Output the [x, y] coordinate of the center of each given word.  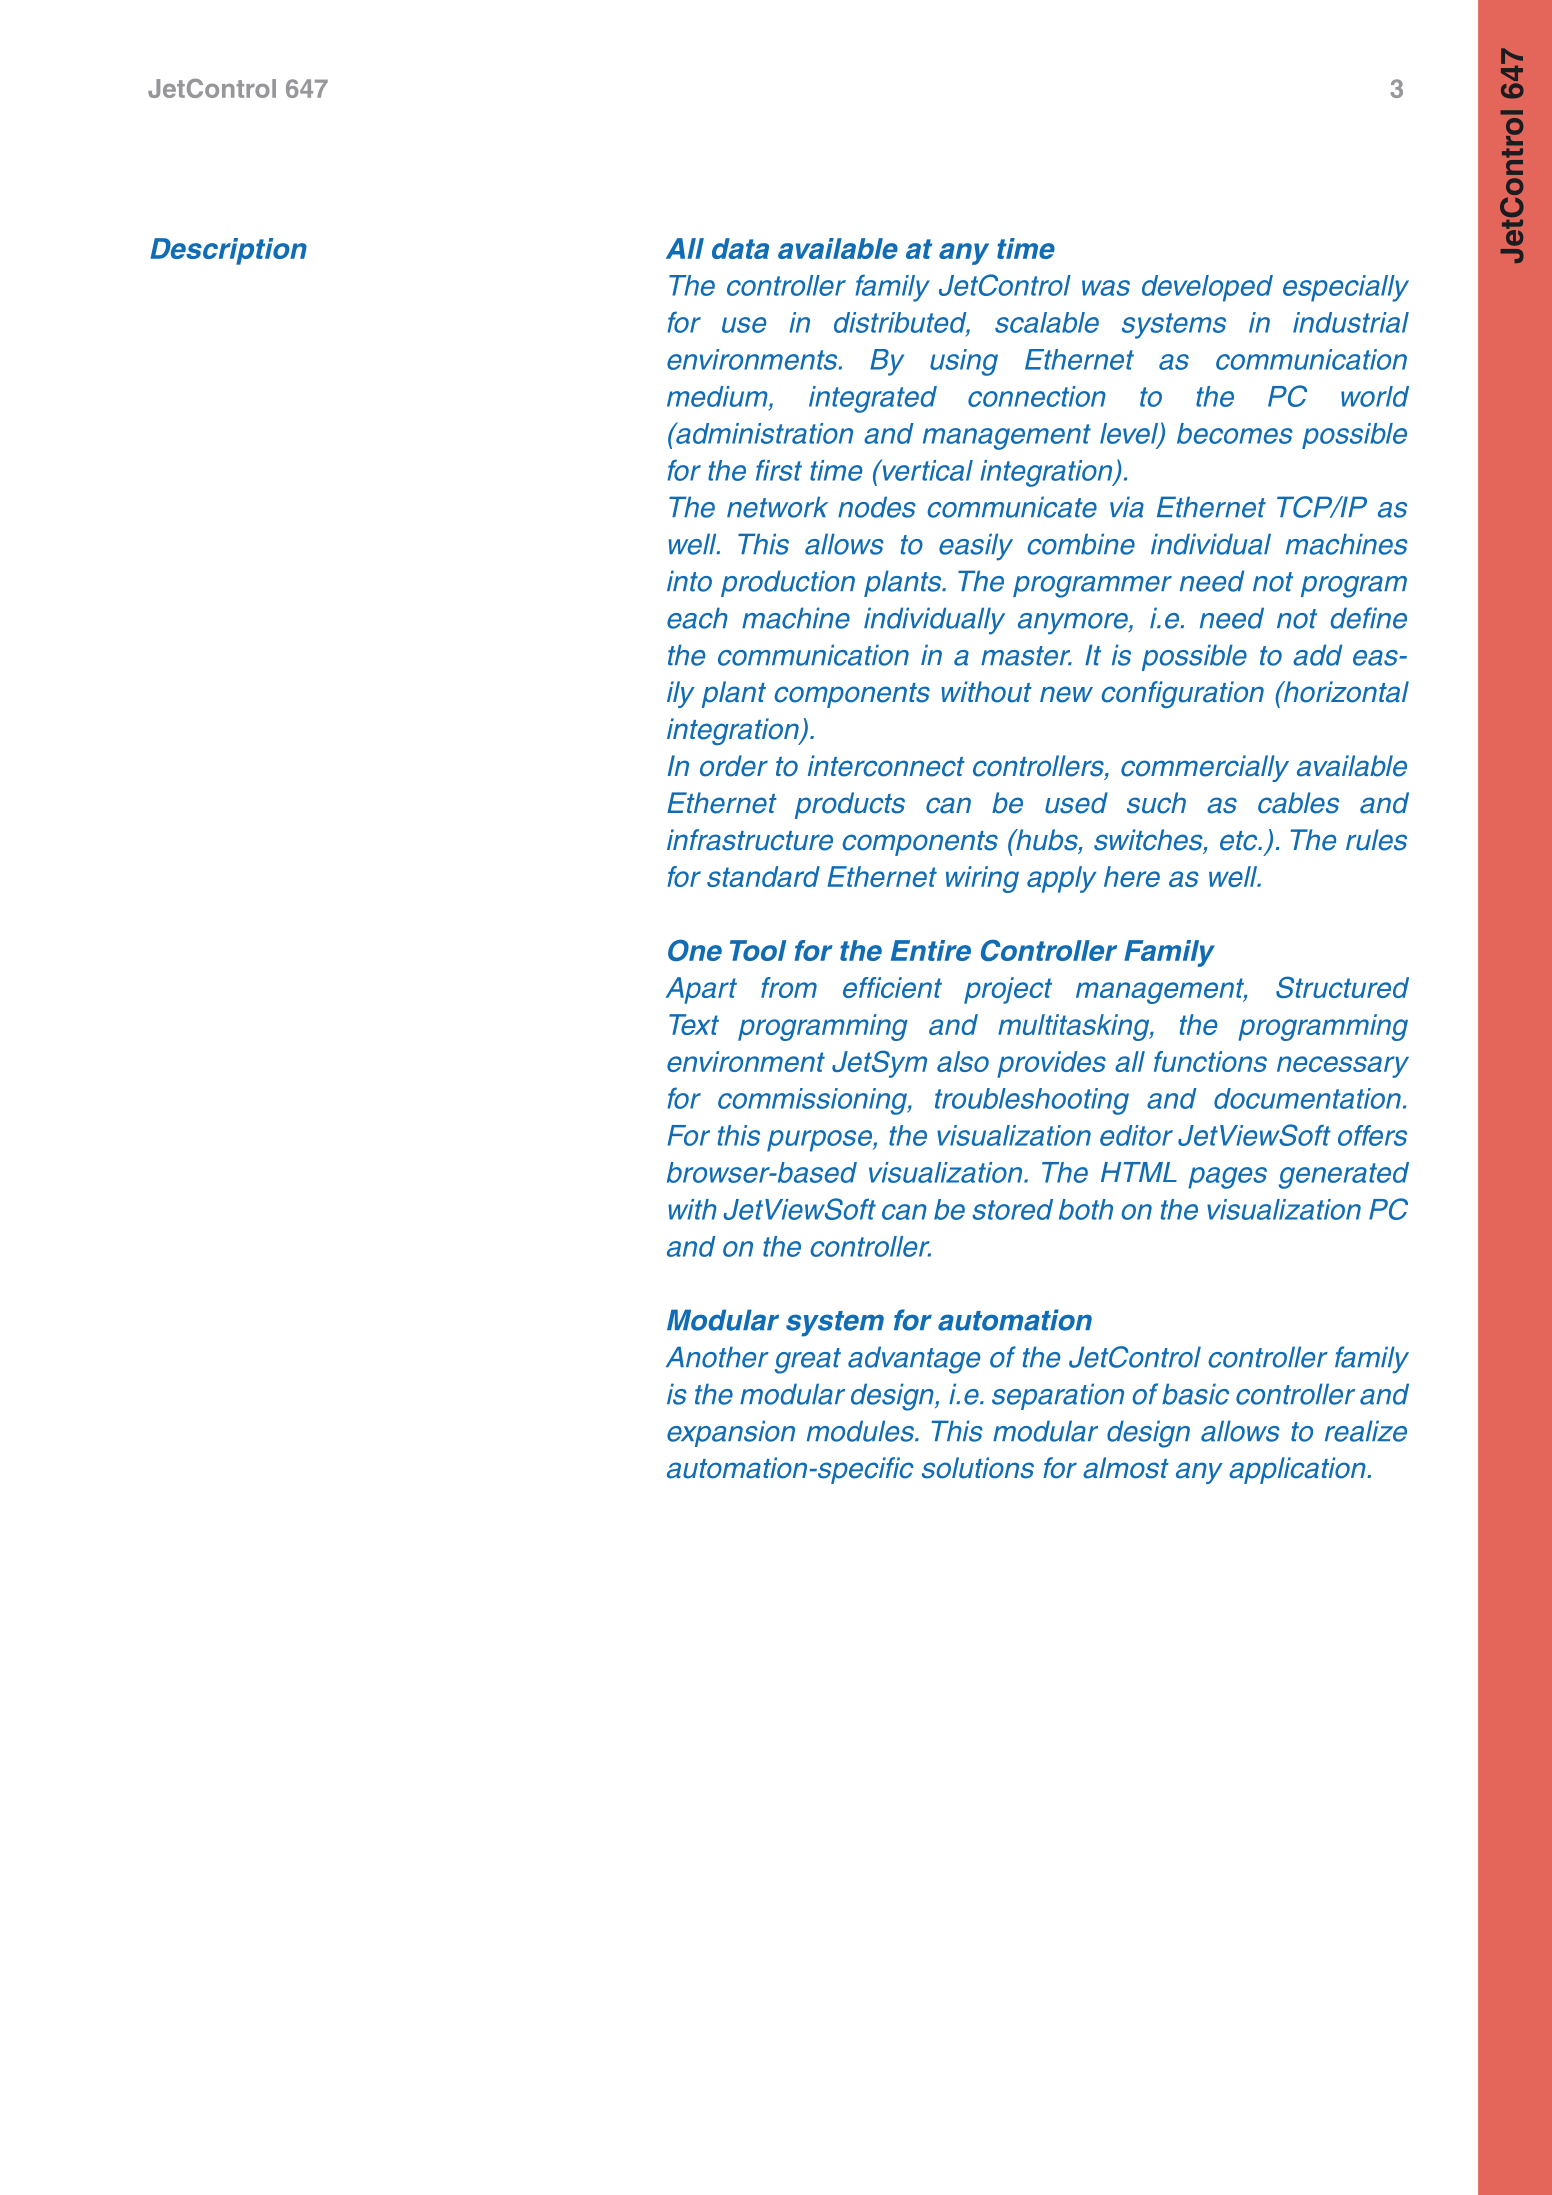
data [740, 248]
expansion [731, 1433]
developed [1207, 288]
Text [694, 1024]
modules [862, 1431]
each [697, 618]
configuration [1182, 694]
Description [228, 251]
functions [1210, 1061]
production [788, 583]
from [789, 987]
